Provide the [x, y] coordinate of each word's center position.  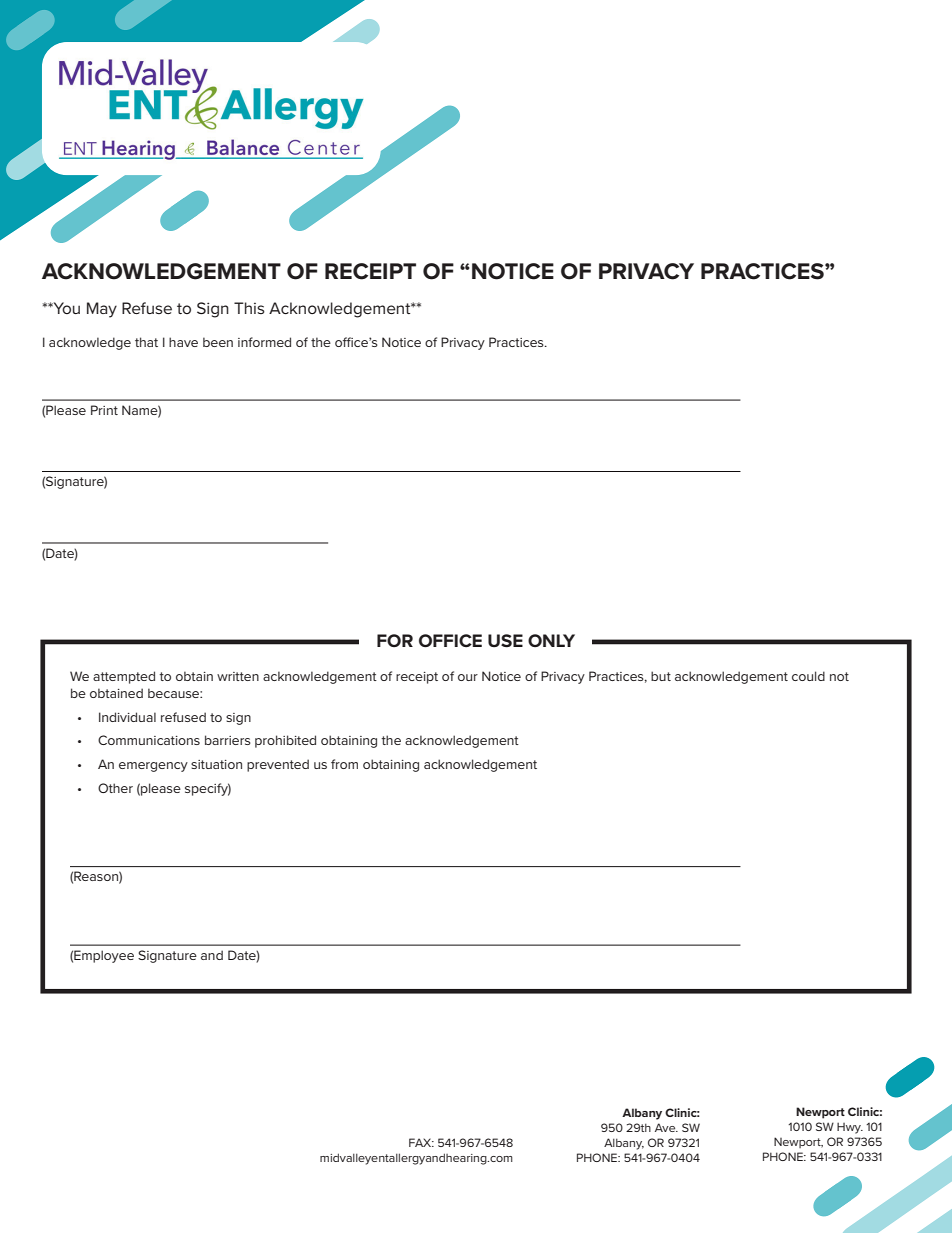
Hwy [850, 1128]
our [468, 677]
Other [115, 788]
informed [264, 342]
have [183, 342]
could [808, 676]
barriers [228, 740]
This [249, 308]
